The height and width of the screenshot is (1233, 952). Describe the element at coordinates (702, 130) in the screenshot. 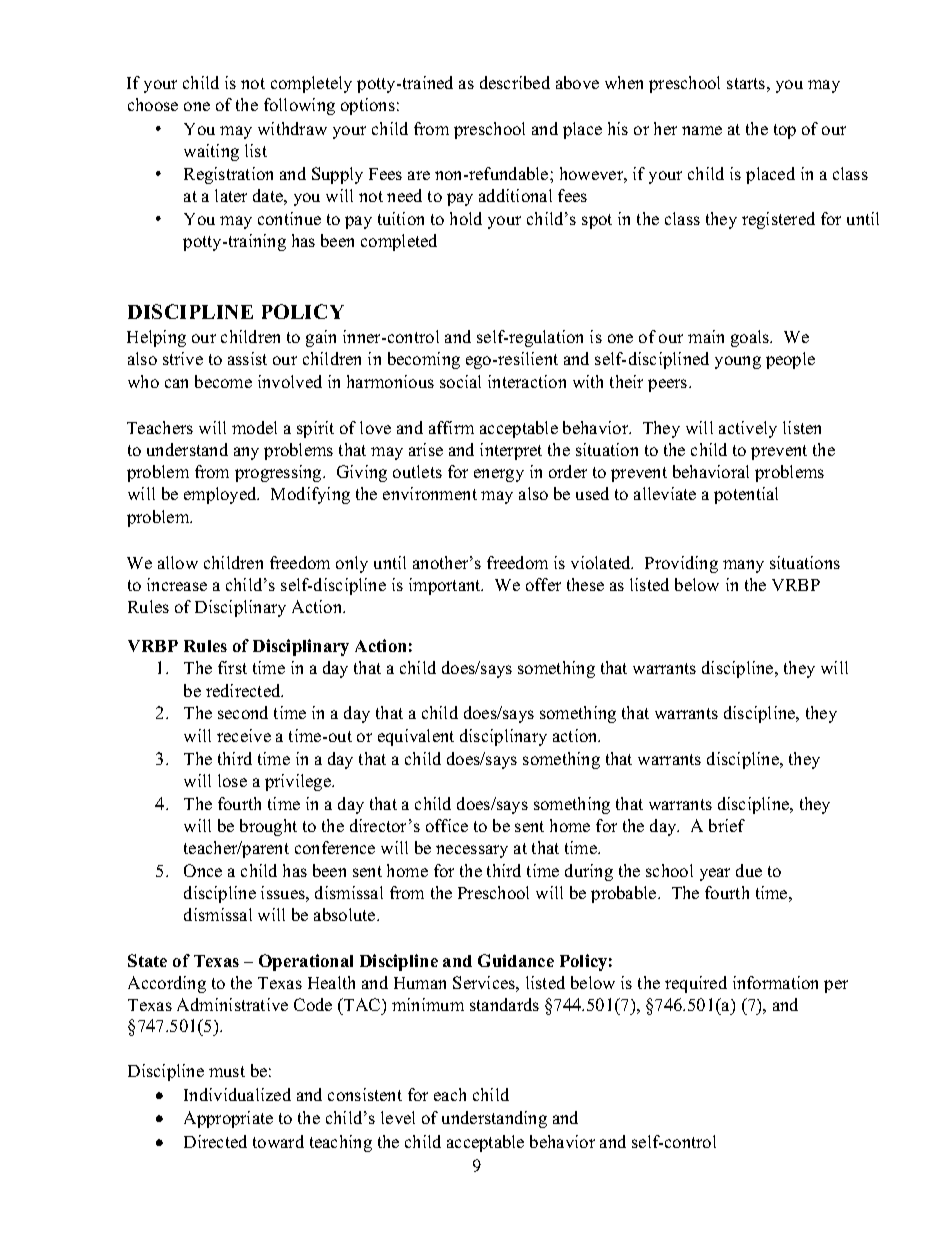

I see `name` at that location.
